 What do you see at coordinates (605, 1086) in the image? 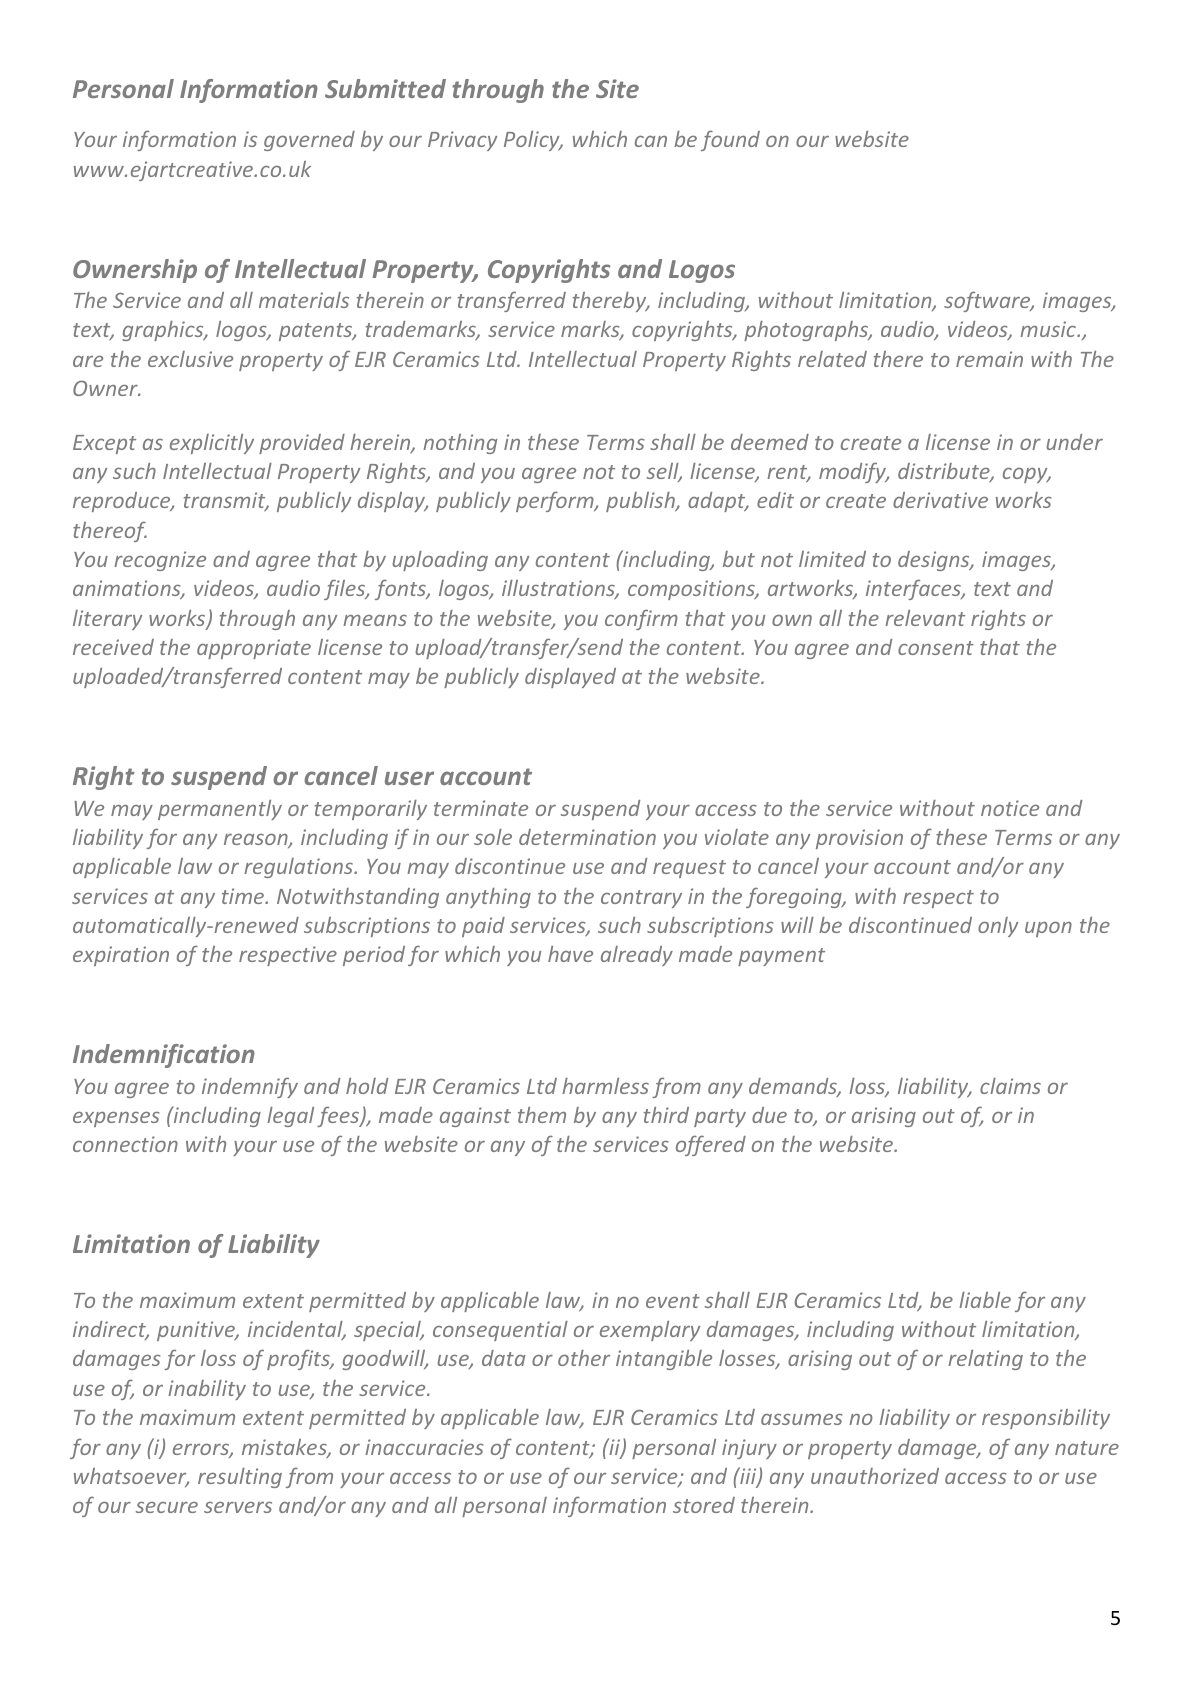
I see `harmless` at bounding box center [605, 1086].
